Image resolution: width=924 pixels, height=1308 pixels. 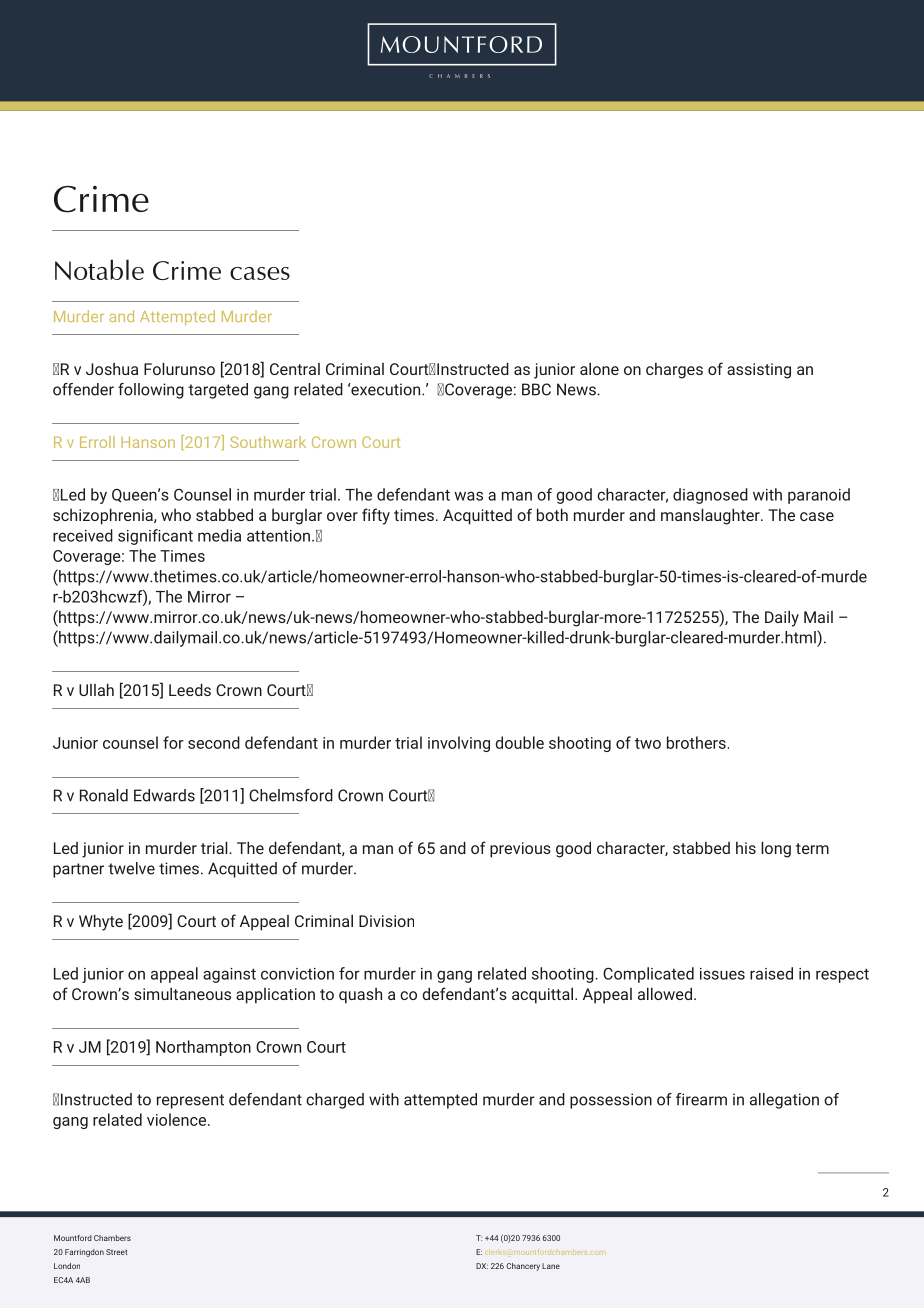 I want to click on raised, so click(x=771, y=973).
